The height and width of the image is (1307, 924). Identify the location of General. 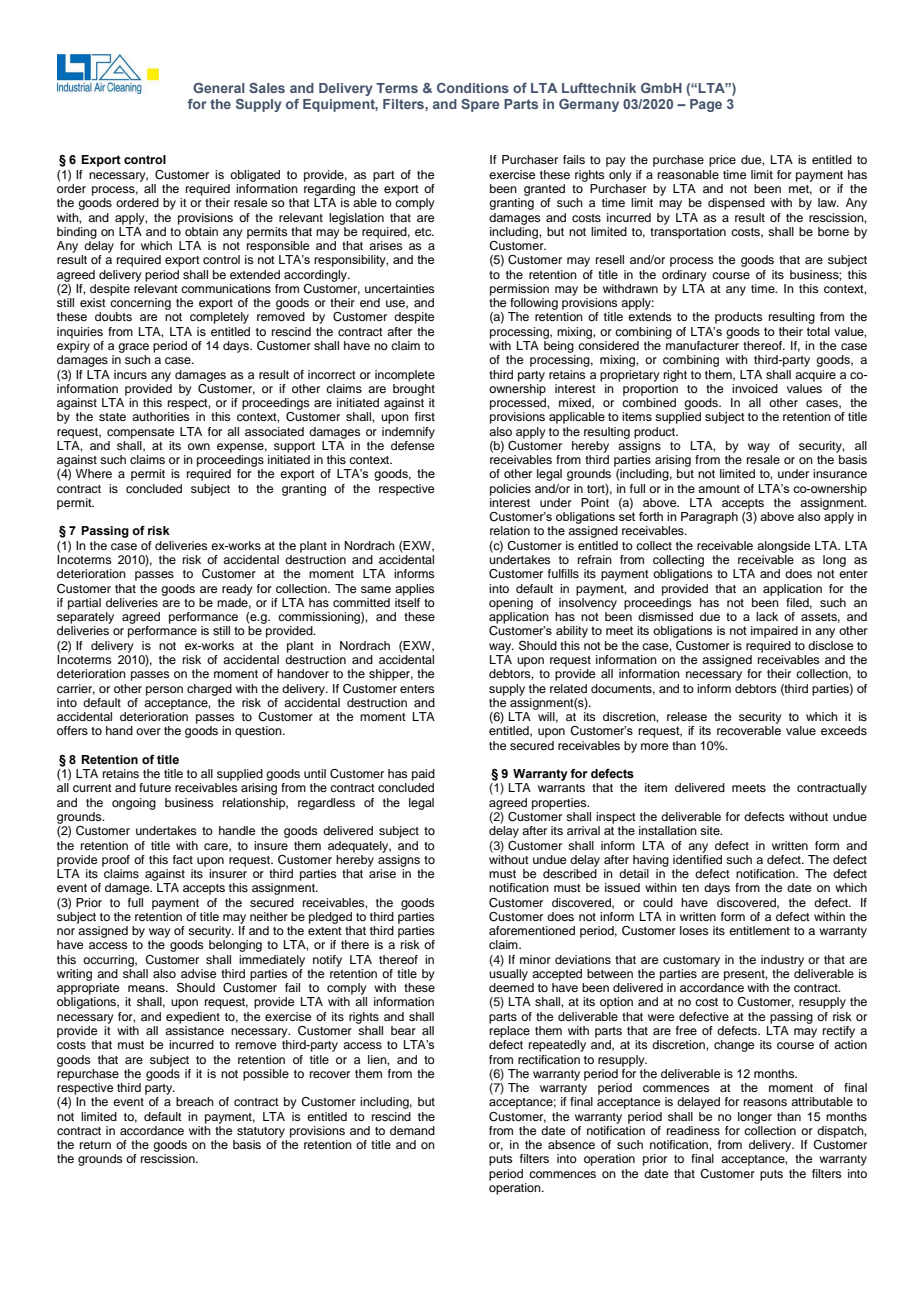
(219, 88).
